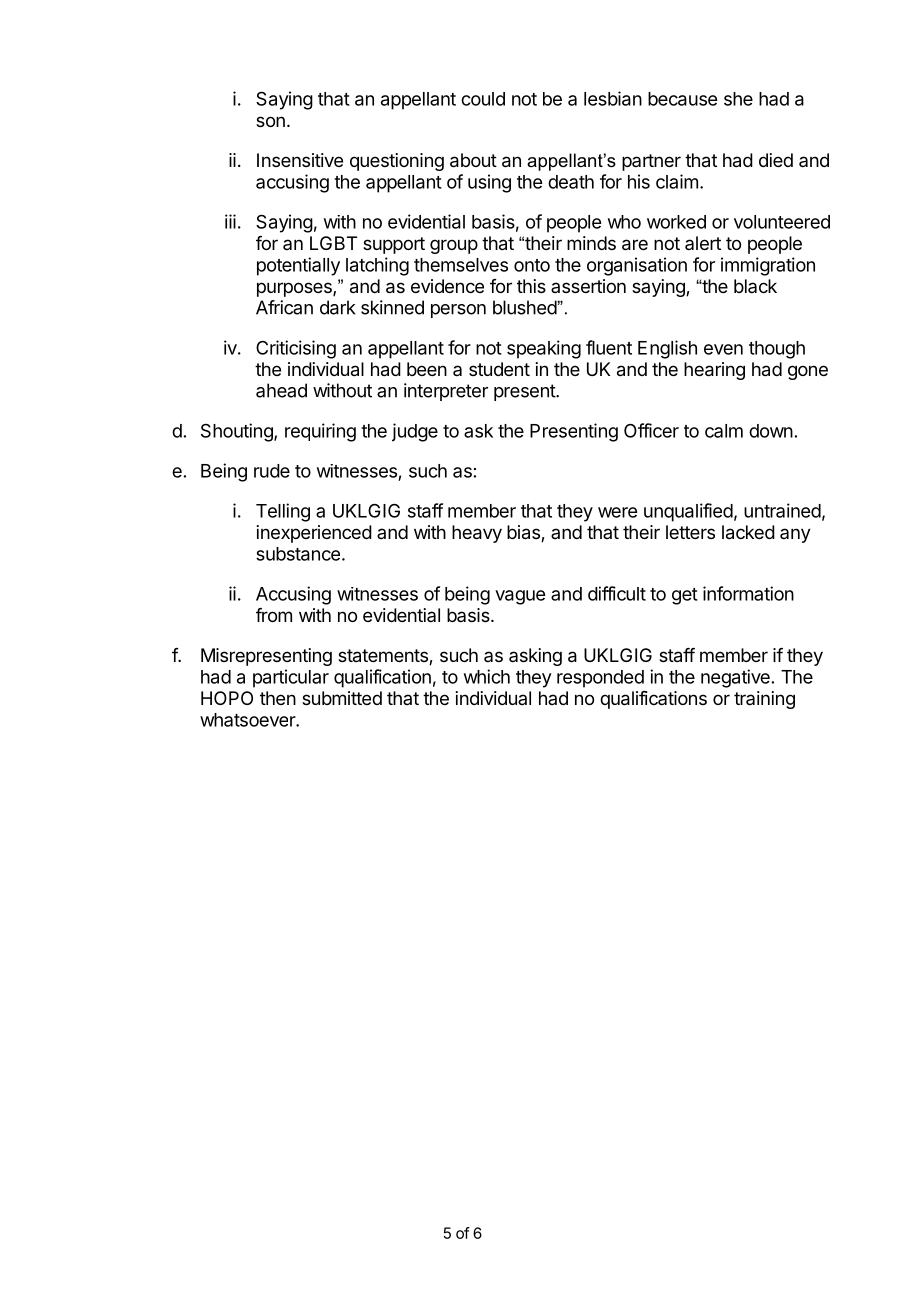 The height and width of the screenshot is (1308, 924). What do you see at coordinates (499, 369) in the screenshot?
I see `student` at bounding box center [499, 369].
